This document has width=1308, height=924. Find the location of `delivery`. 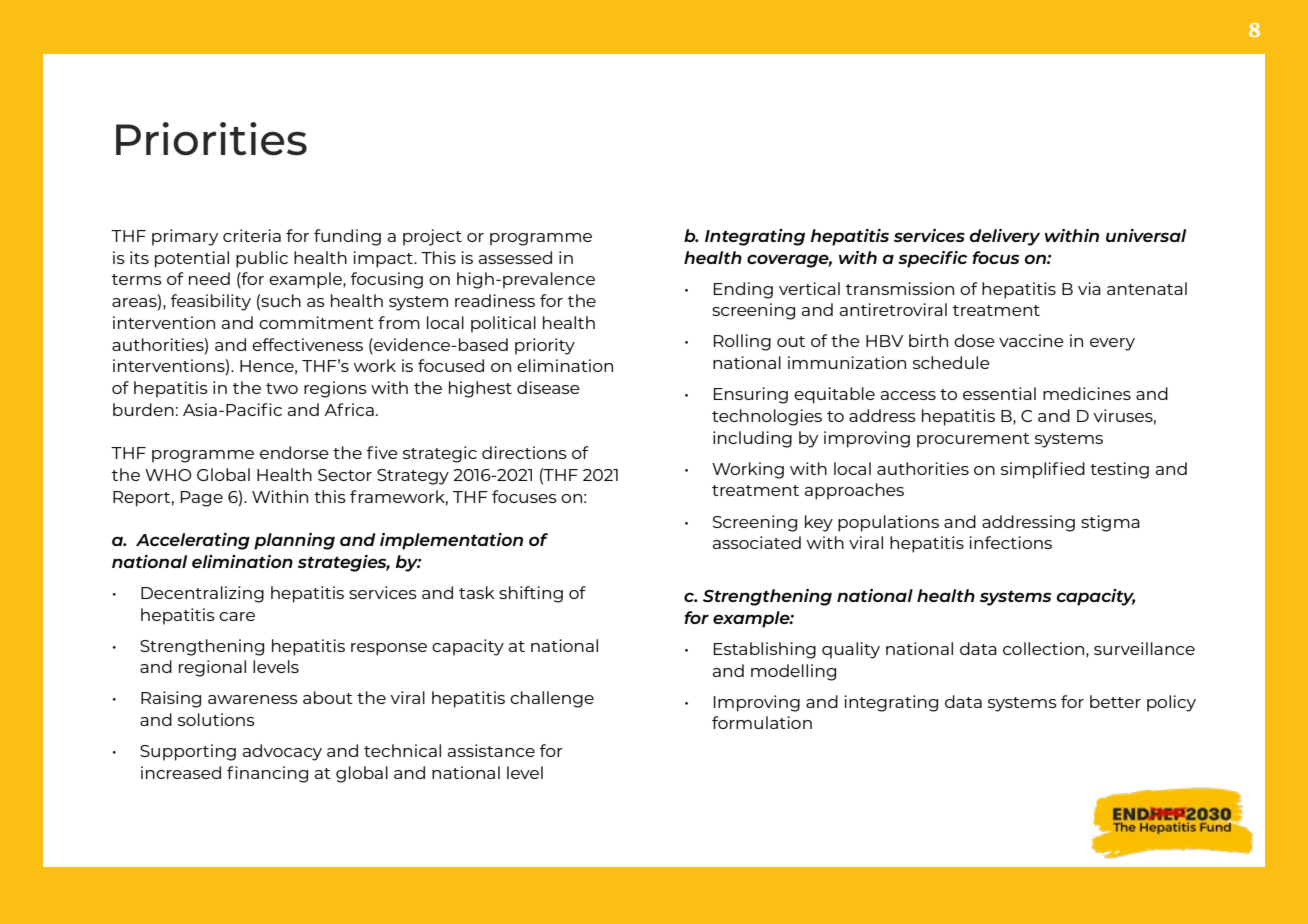

delivery is located at coordinates (1005, 237).
